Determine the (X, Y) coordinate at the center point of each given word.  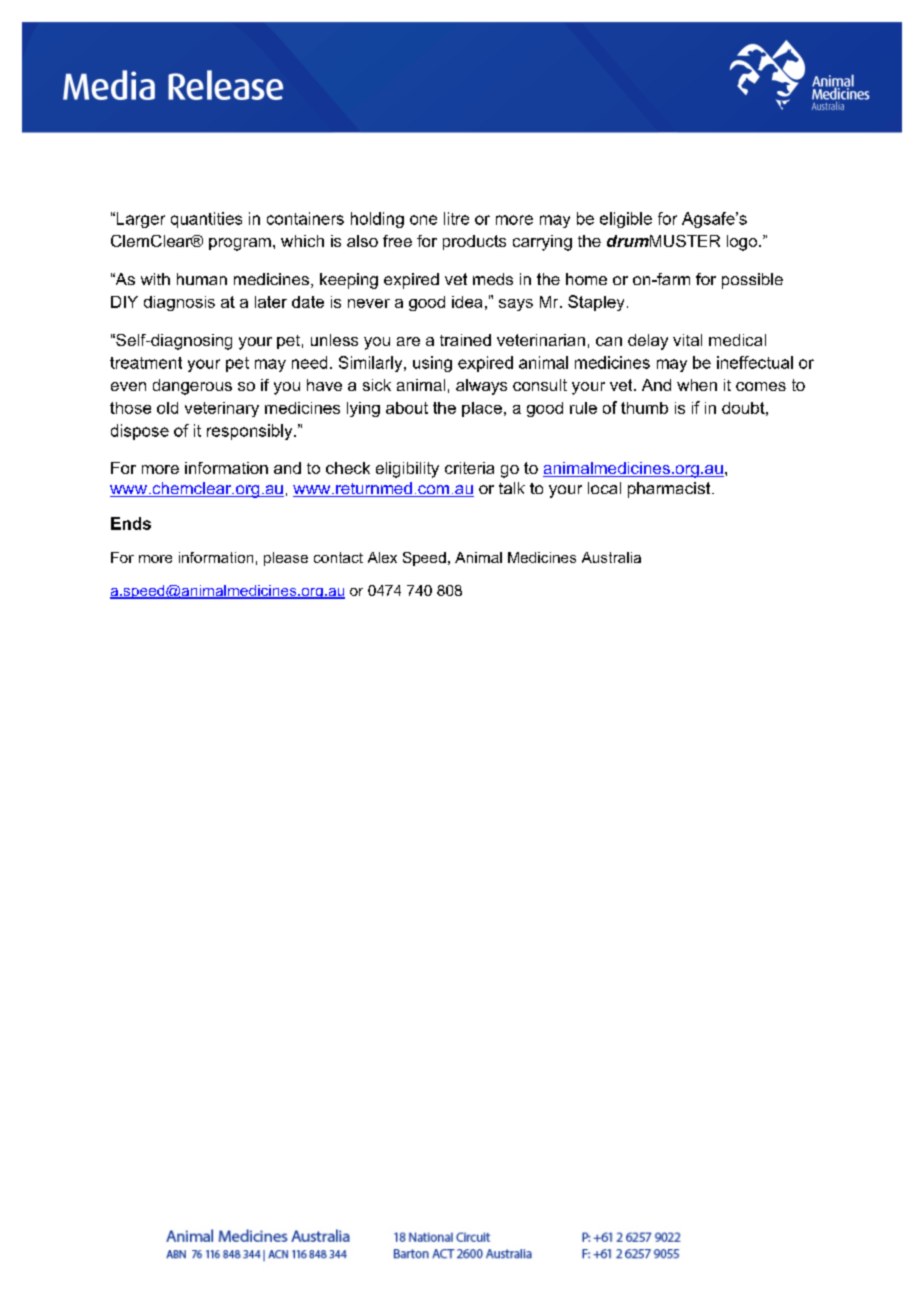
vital (687, 340)
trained (465, 340)
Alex (382, 557)
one (423, 220)
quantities (206, 220)
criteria (469, 468)
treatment (146, 363)
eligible (626, 220)
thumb (644, 408)
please (286, 559)
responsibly (251, 432)
